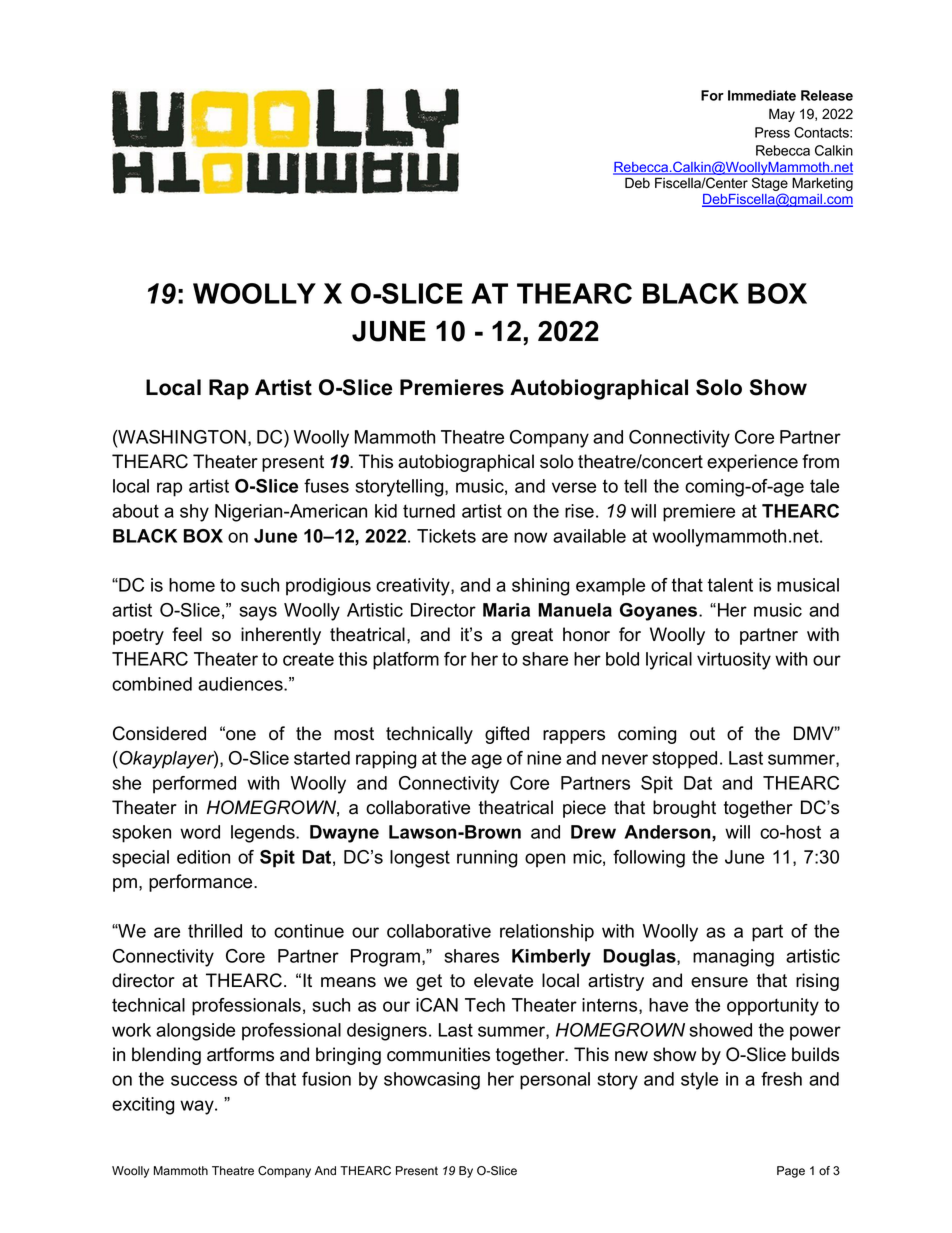 The height and width of the screenshot is (1233, 952). Describe the element at coordinates (159, 733) in the screenshot. I see `Considered` at that location.
